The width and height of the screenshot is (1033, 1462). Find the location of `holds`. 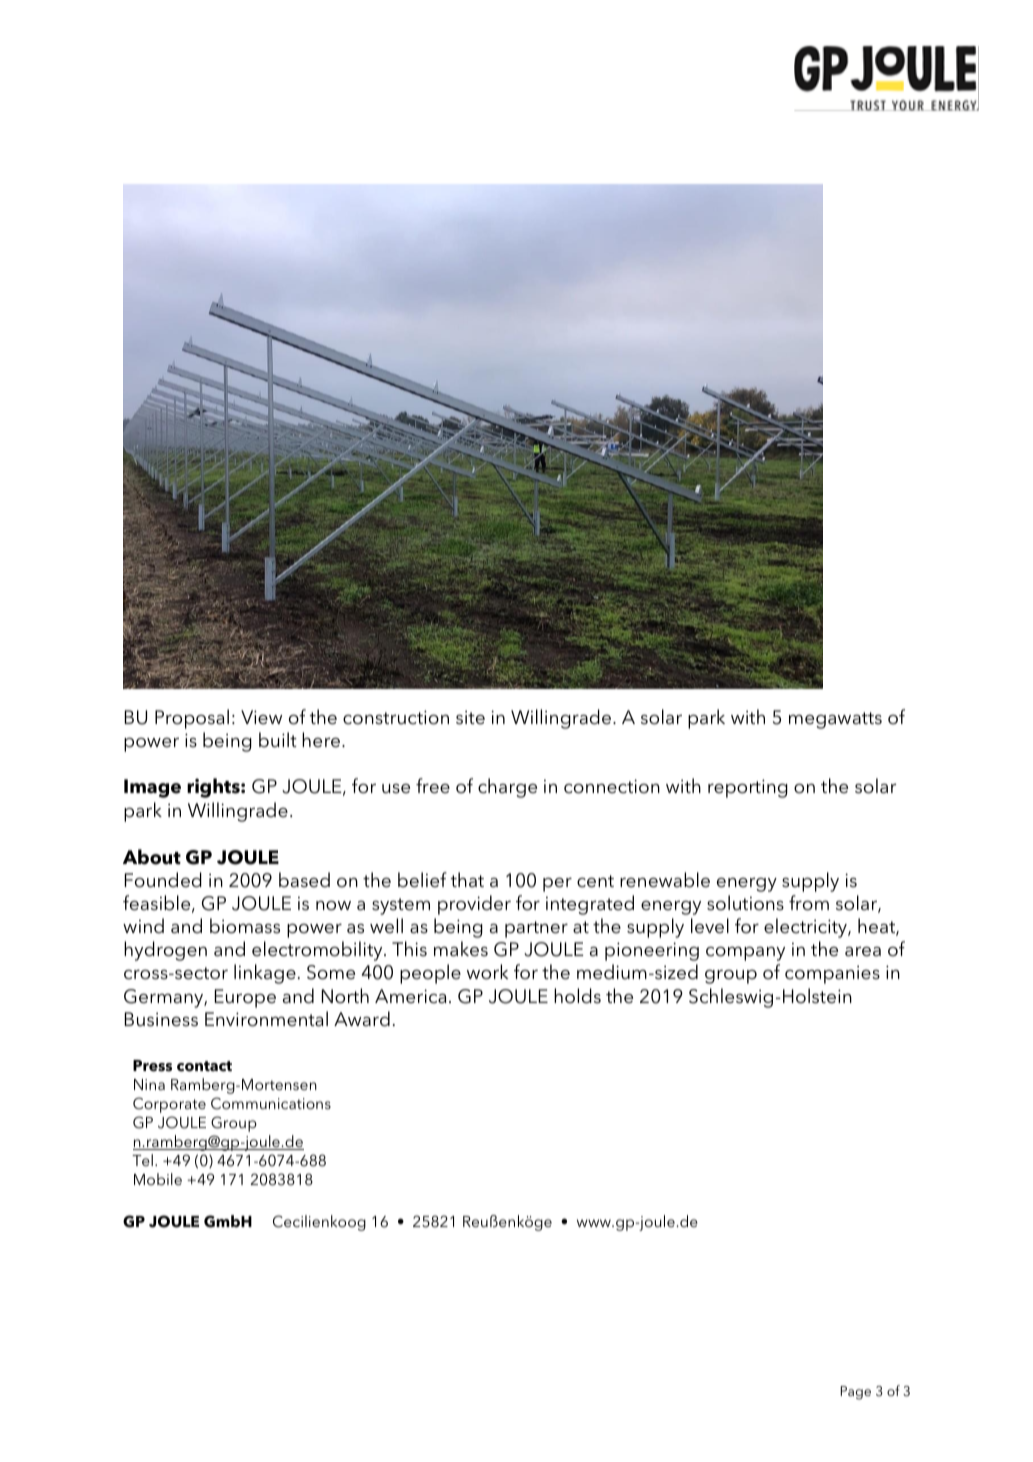

holds is located at coordinates (577, 996).
